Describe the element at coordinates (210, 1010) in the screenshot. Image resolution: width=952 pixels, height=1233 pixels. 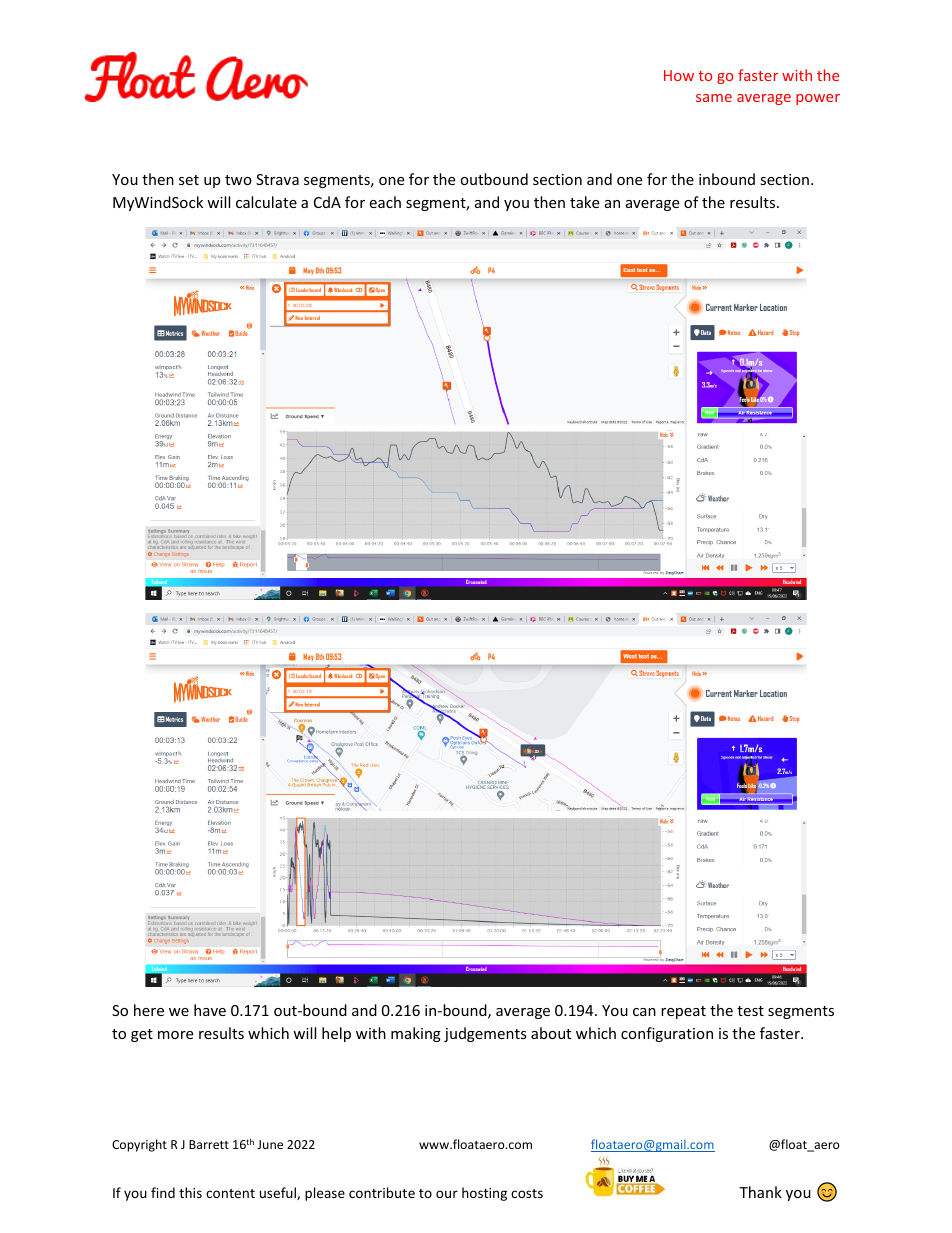
I see `have` at that location.
